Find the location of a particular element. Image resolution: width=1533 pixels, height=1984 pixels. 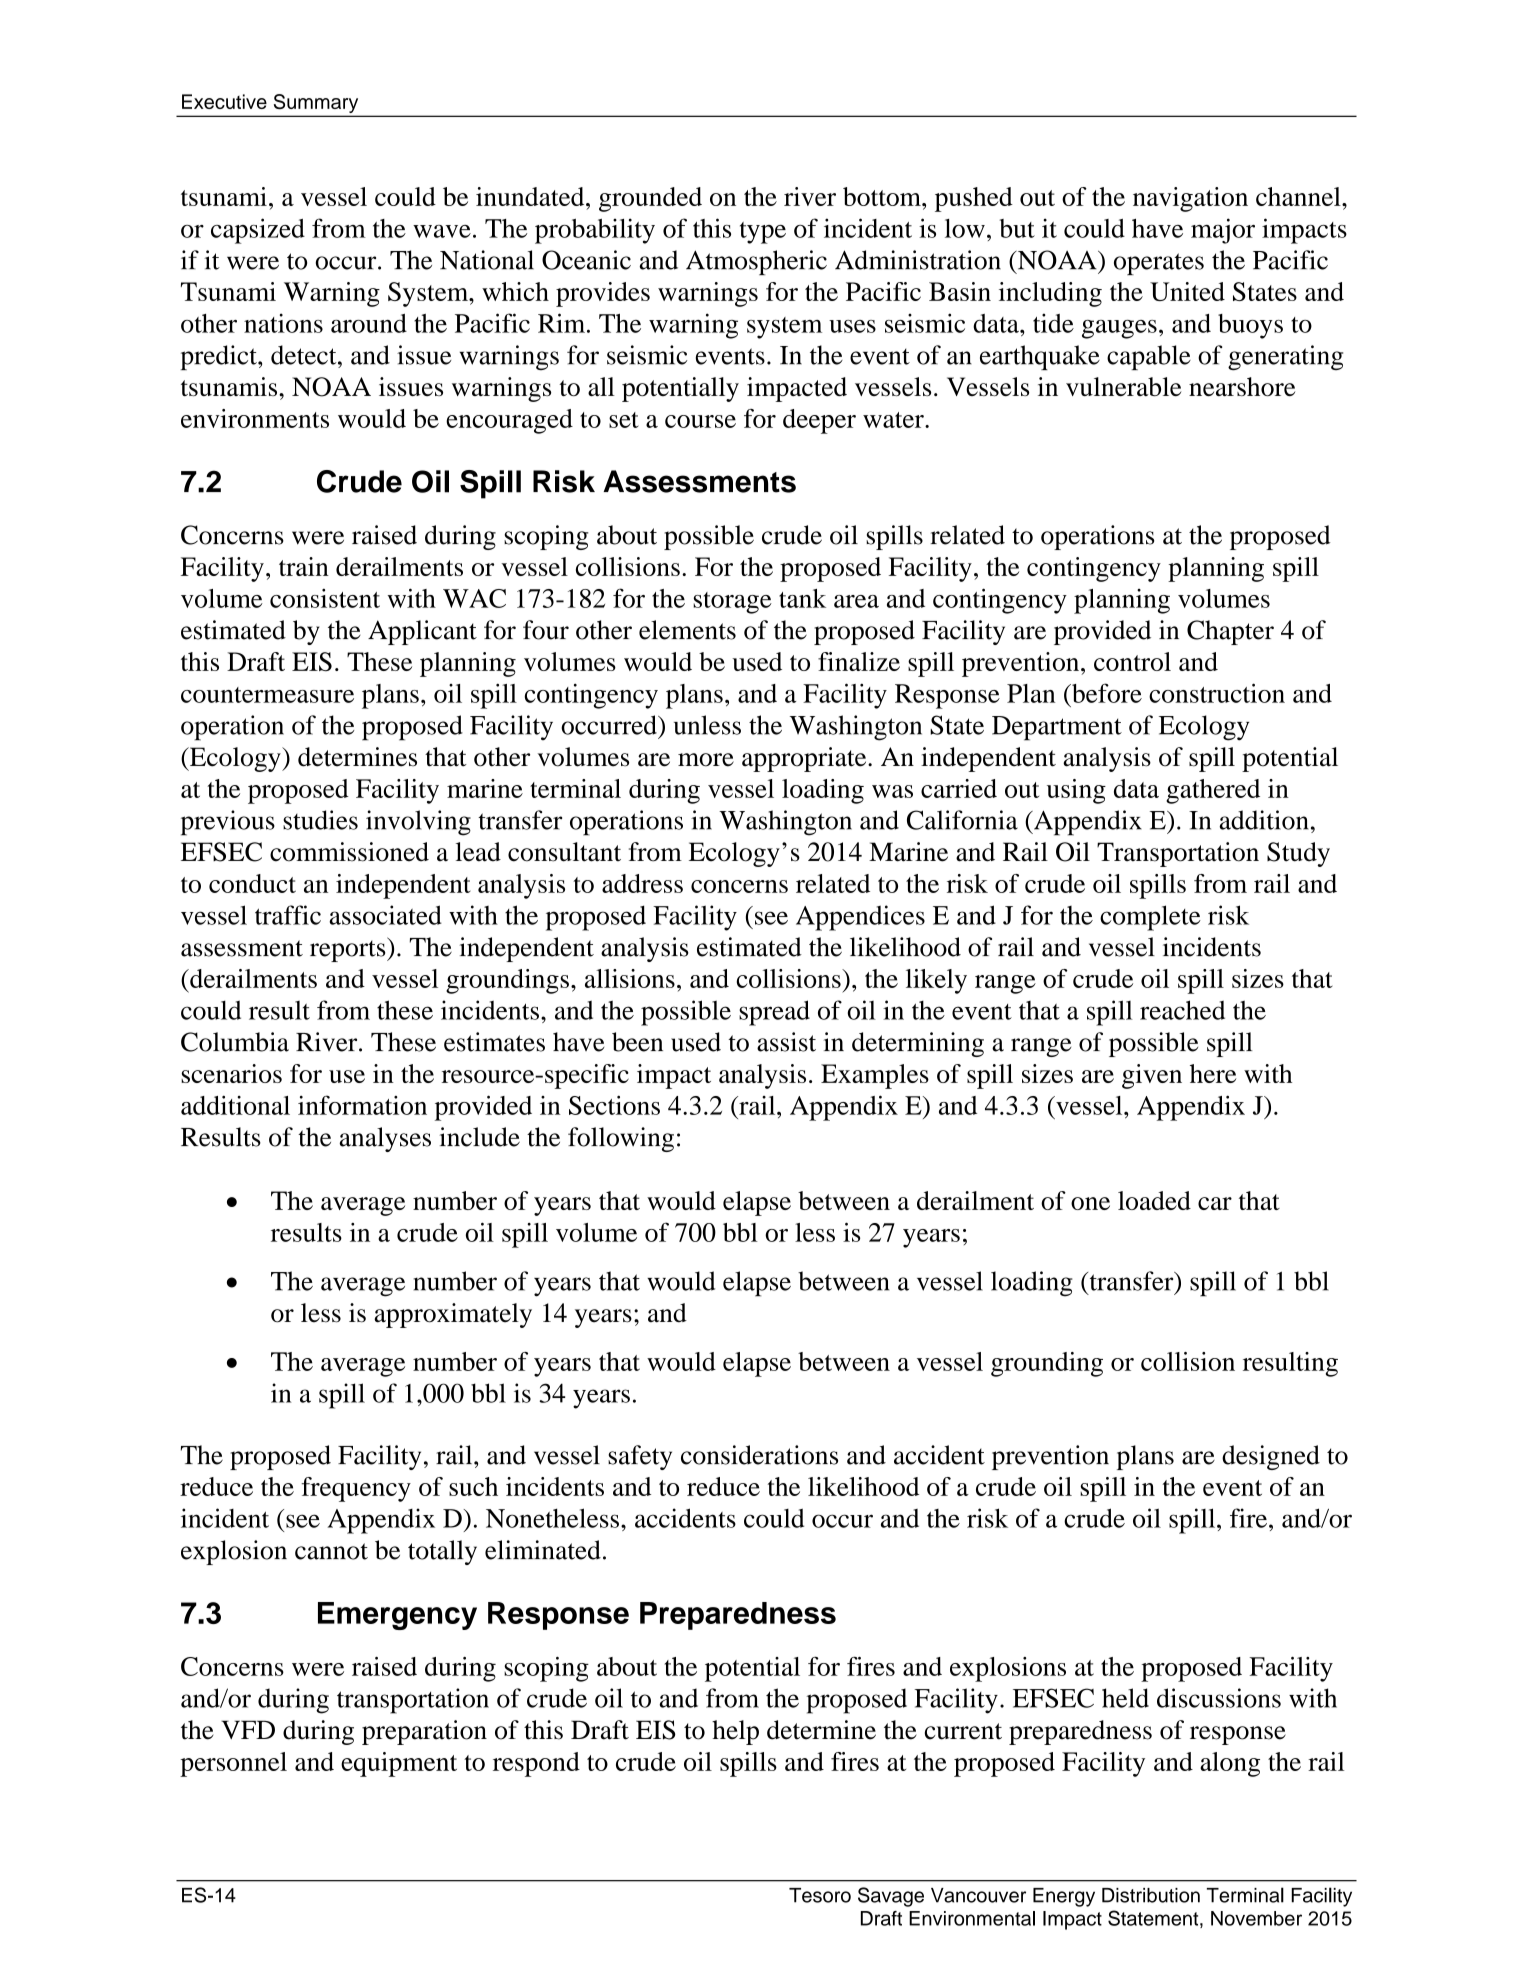

Tesoro is located at coordinates (820, 1895).
